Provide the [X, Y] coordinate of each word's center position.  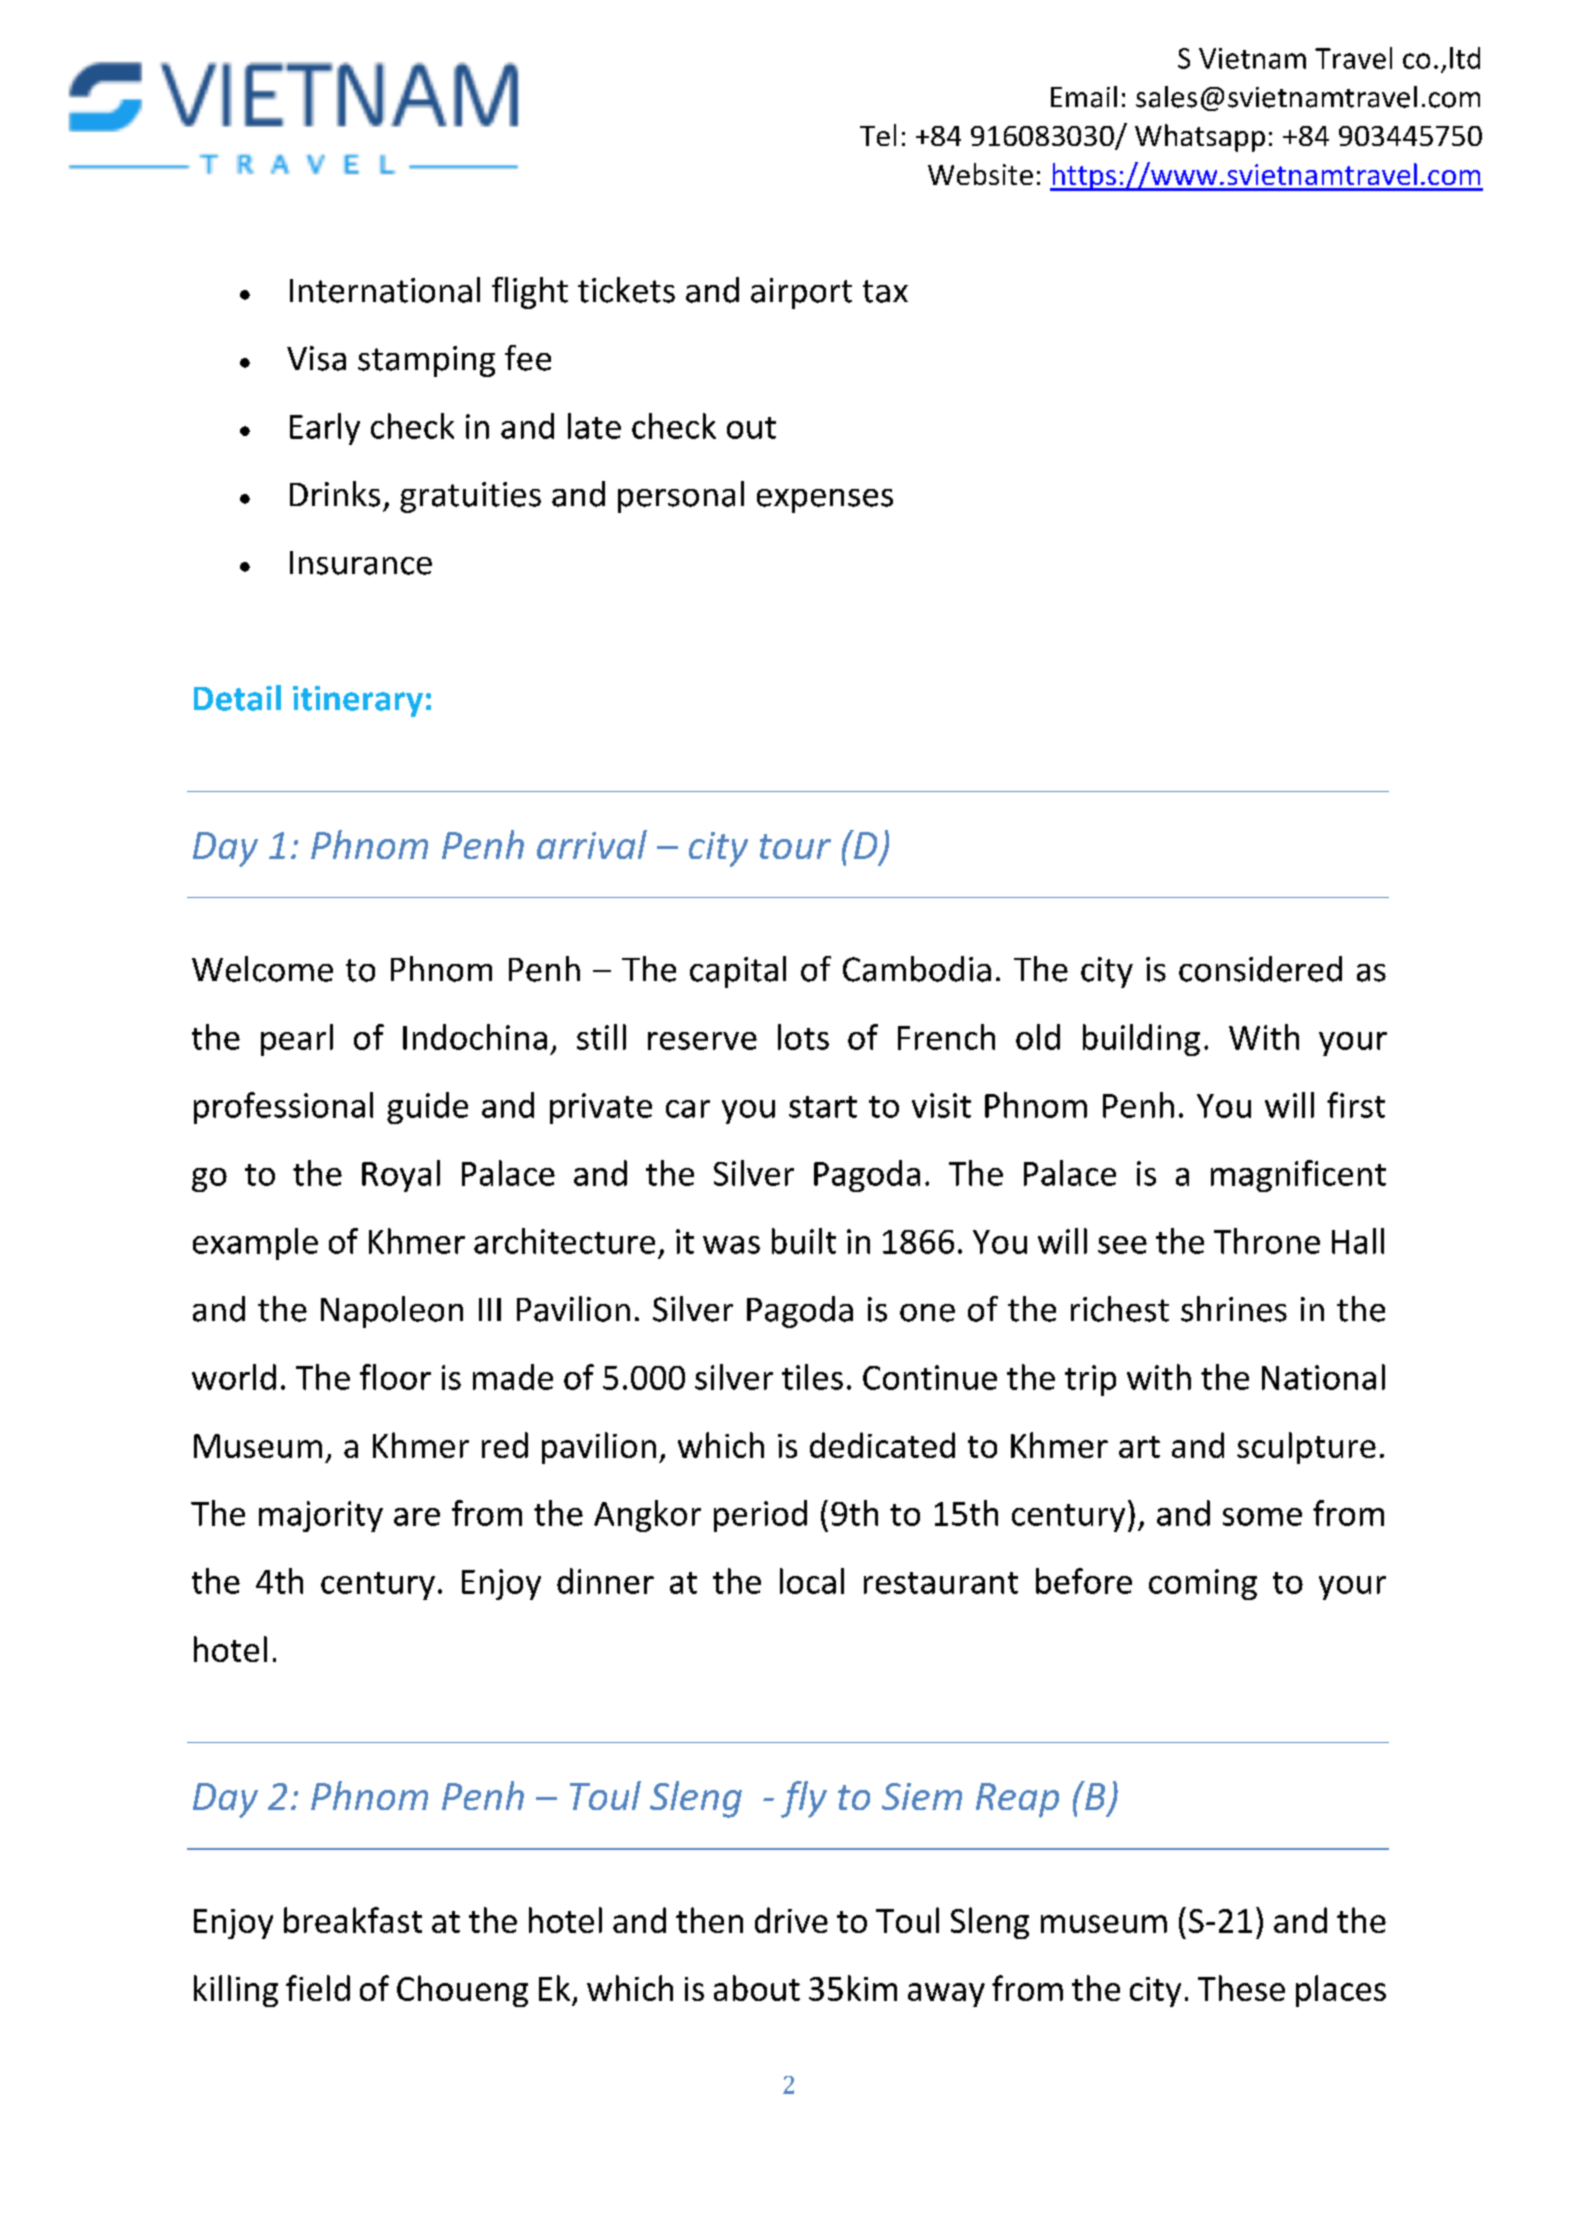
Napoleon [392, 1312]
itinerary [358, 701]
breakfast [353, 1920]
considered [1260, 969]
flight [530, 293]
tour [795, 846]
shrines [1234, 1309]
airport [801, 293]
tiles [812, 1377]
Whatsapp [1200, 138]
